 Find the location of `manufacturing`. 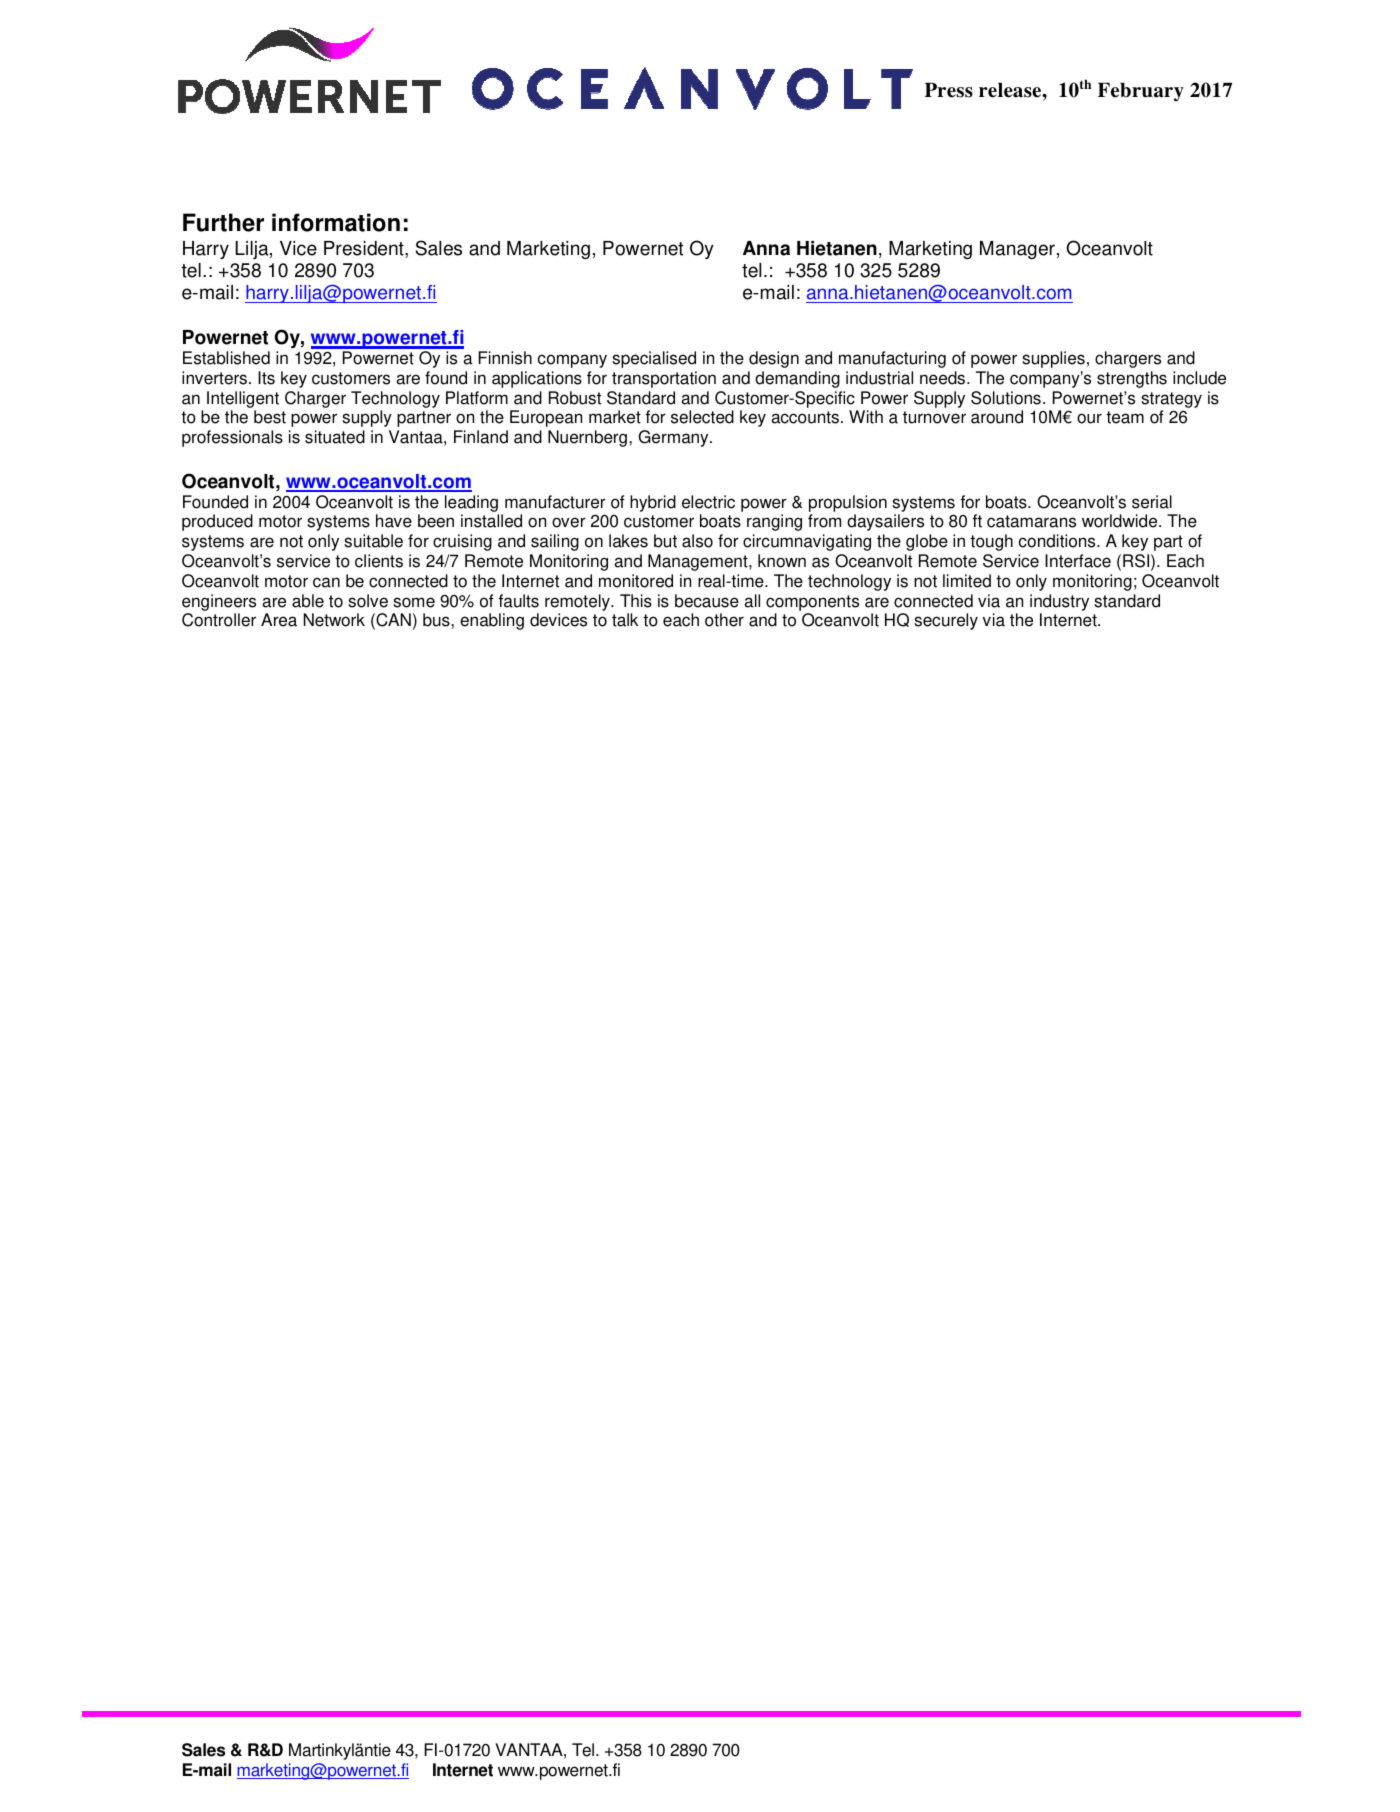

manufacturing is located at coordinates (892, 359).
